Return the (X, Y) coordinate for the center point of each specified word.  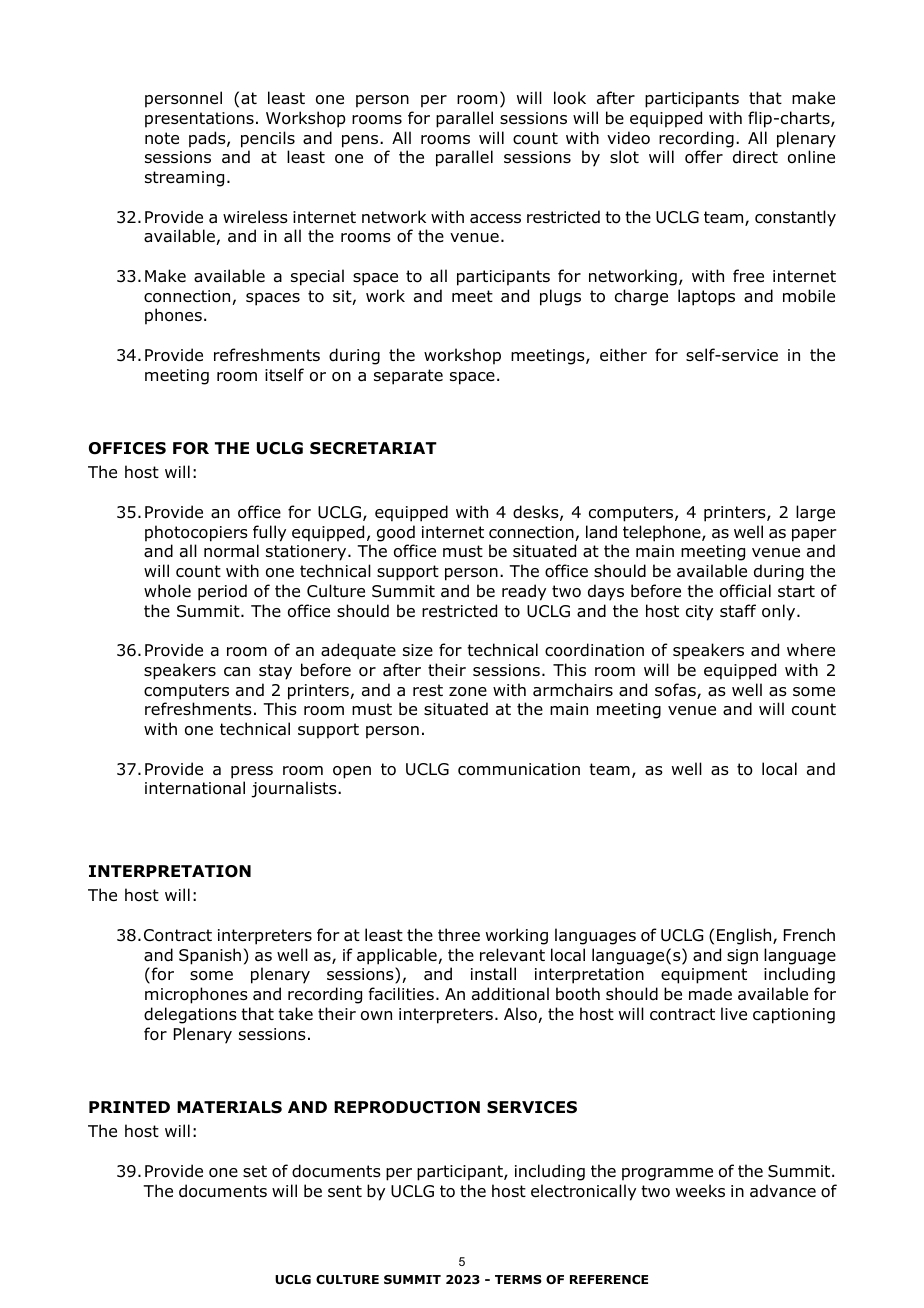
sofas (676, 691)
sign (742, 957)
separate (408, 377)
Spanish (210, 956)
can (237, 672)
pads (208, 139)
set (255, 1171)
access (495, 219)
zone (468, 692)
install (493, 974)
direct (755, 157)
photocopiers (196, 533)
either (623, 354)
